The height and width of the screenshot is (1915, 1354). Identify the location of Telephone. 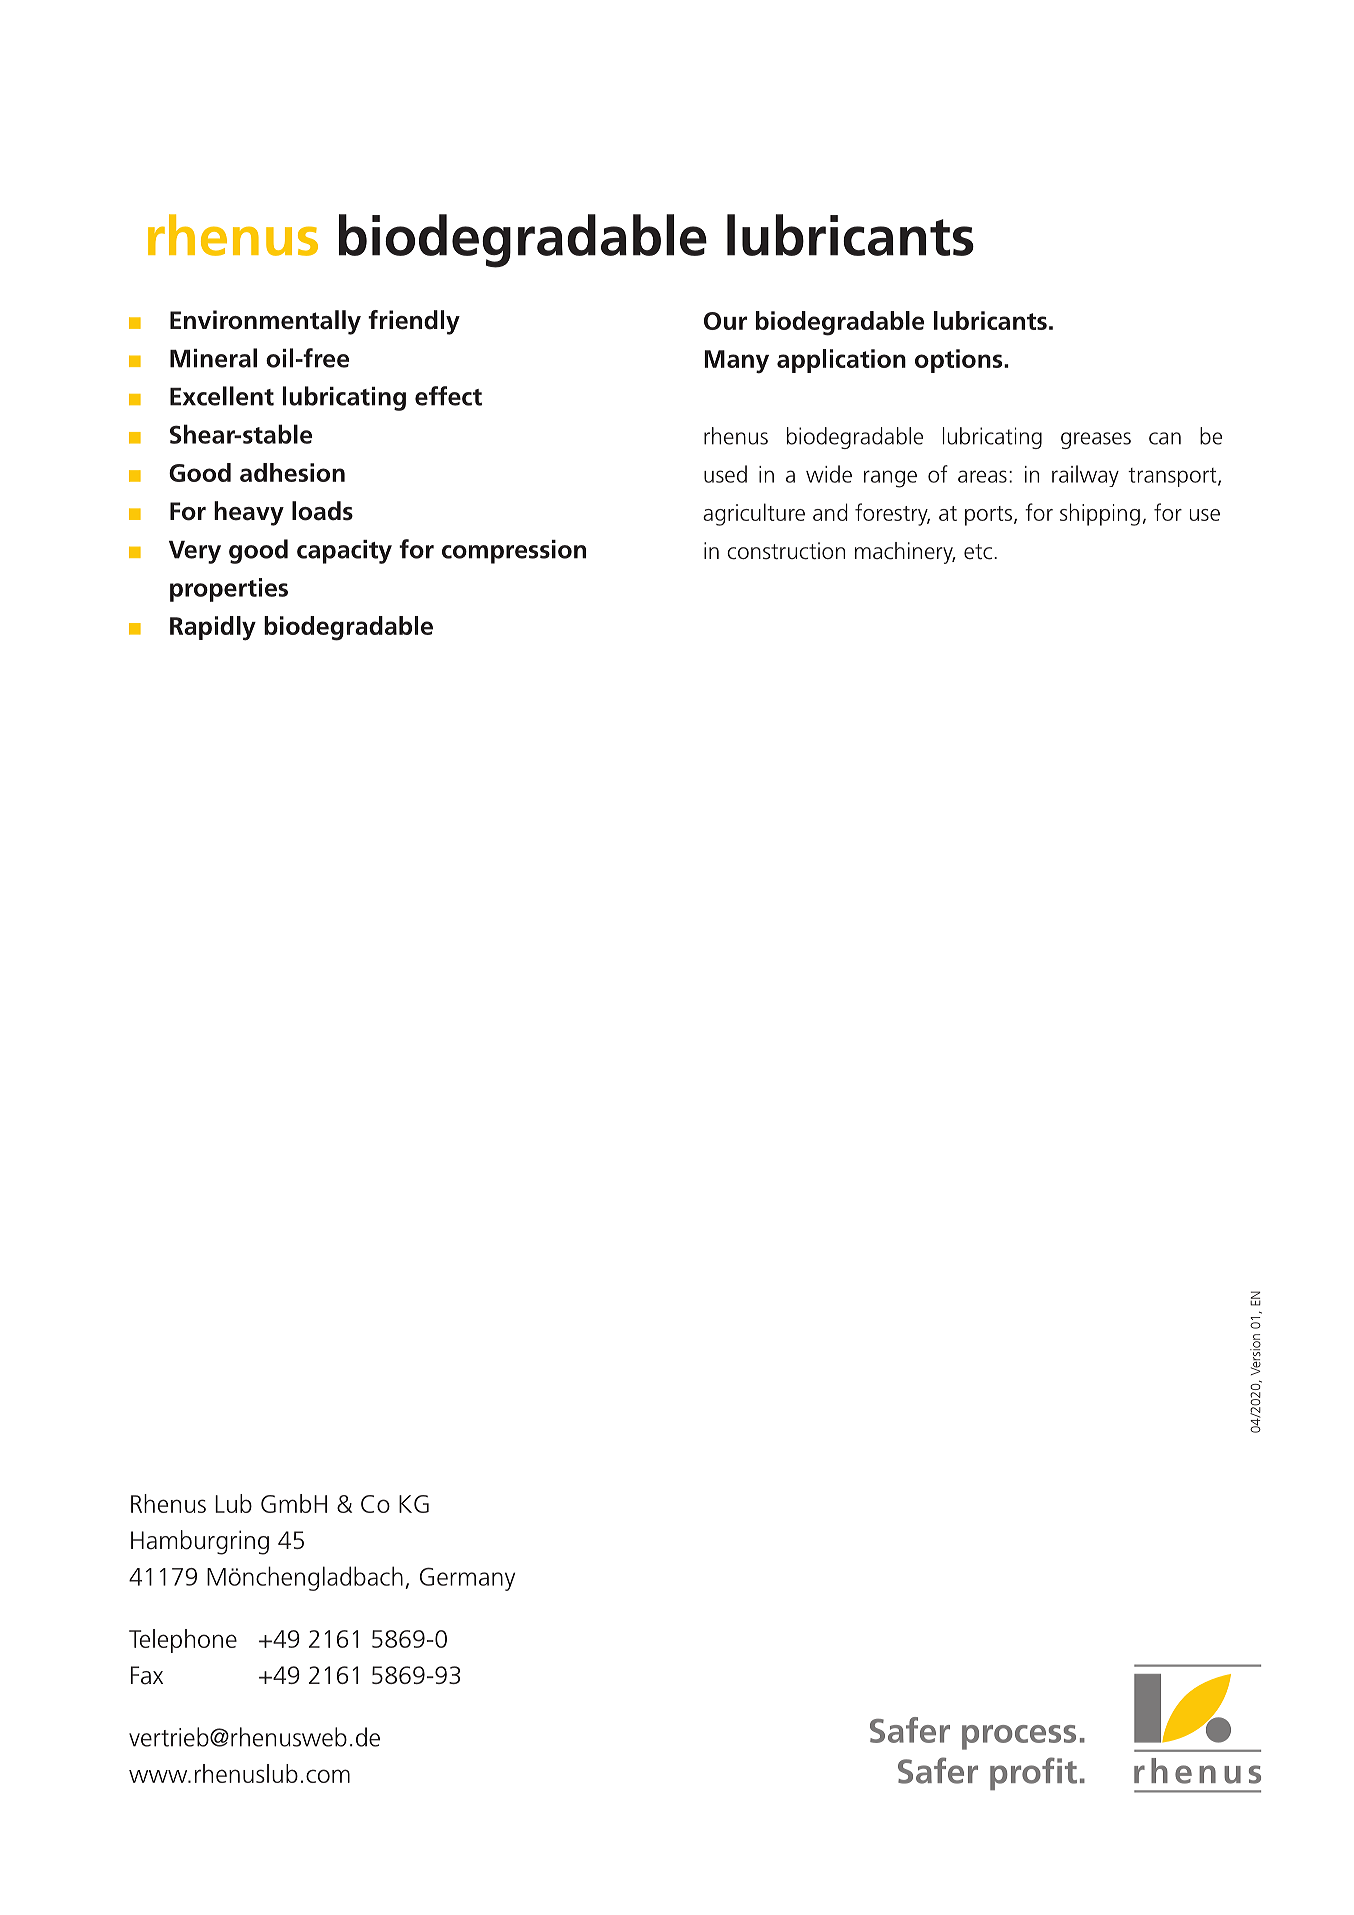
(183, 1641).
